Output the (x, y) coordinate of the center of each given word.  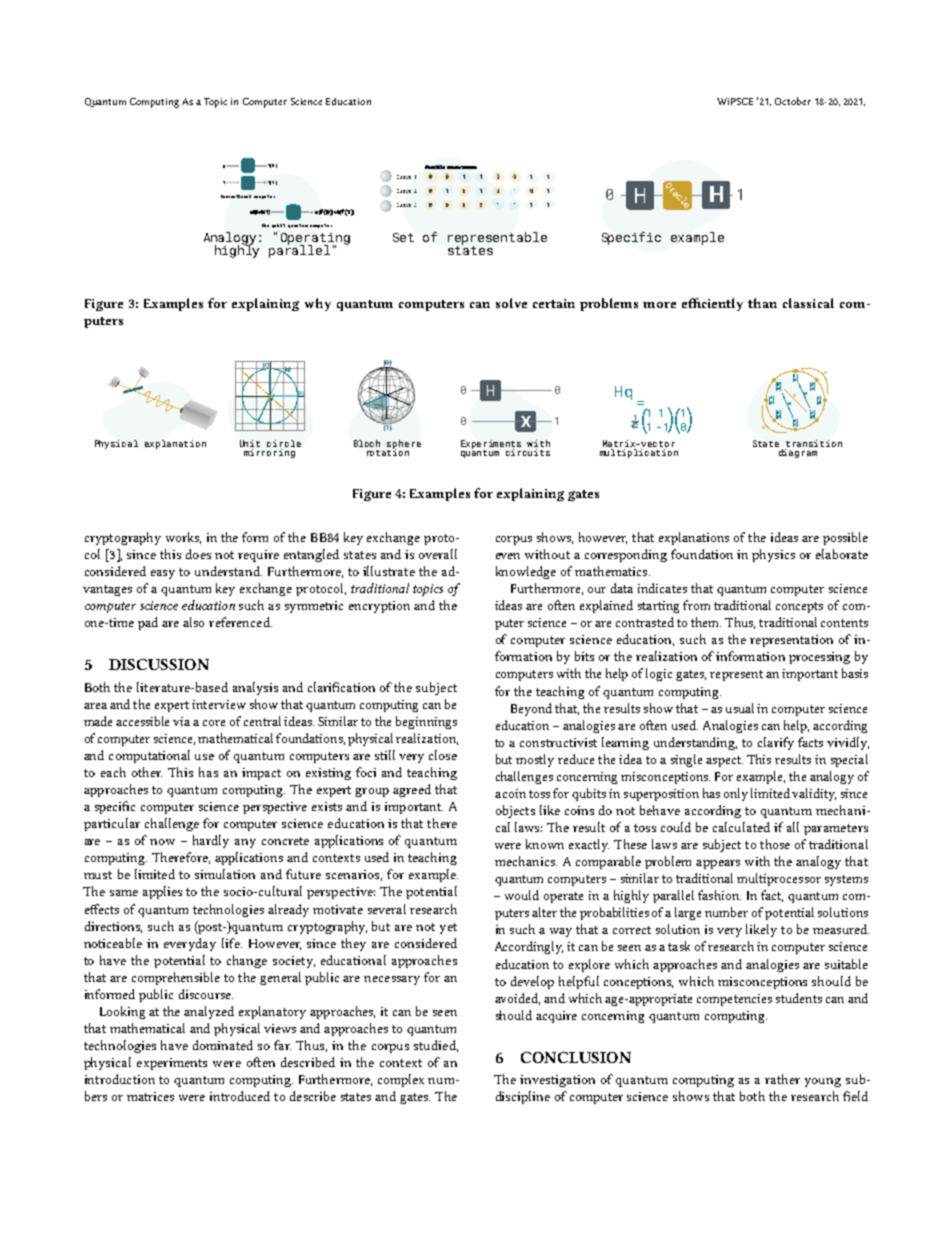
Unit (250, 443)
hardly (211, 841)
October (793, 101)
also (193, 622)
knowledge (526, 572)
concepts (799, 607)
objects (515, 811)
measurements (462, 167)
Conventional (236, 196)
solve (511, 303)
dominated (223, 1045)
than (762, 303)
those (775, 844)
